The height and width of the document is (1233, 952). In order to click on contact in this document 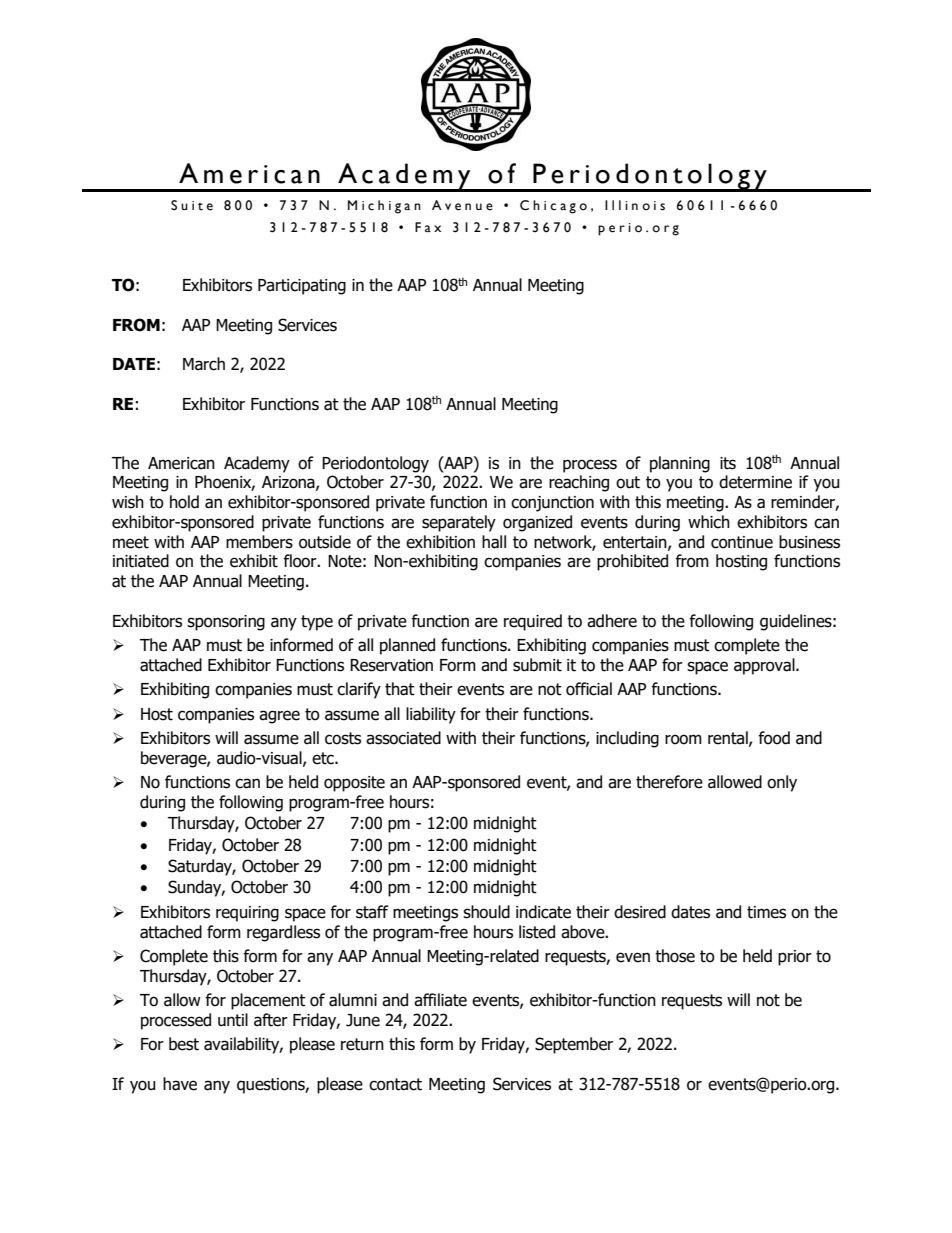, I will do `click(395, 1084)`.
